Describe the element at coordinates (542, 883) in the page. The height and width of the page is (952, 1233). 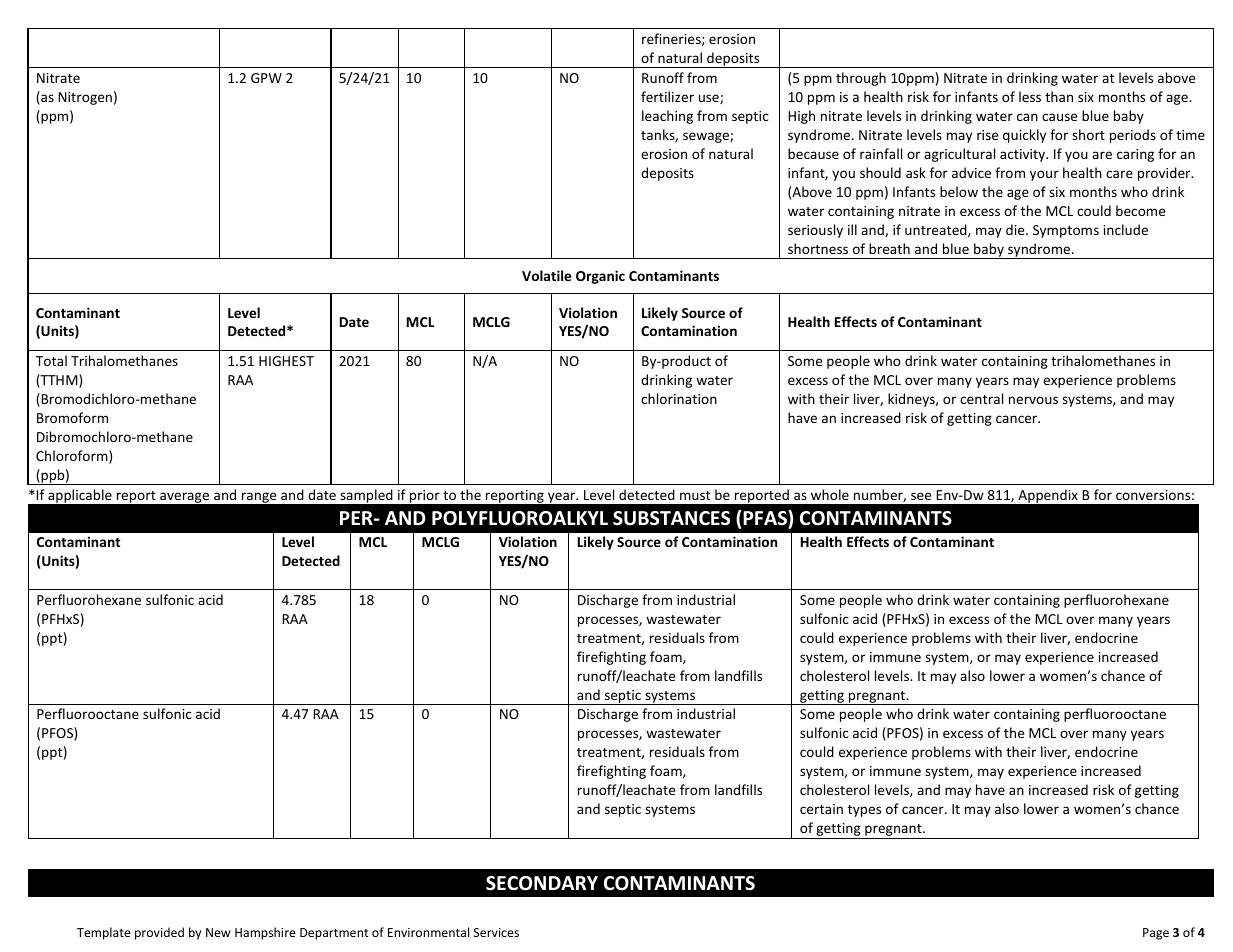
I see `SECONDARY` at that location.
